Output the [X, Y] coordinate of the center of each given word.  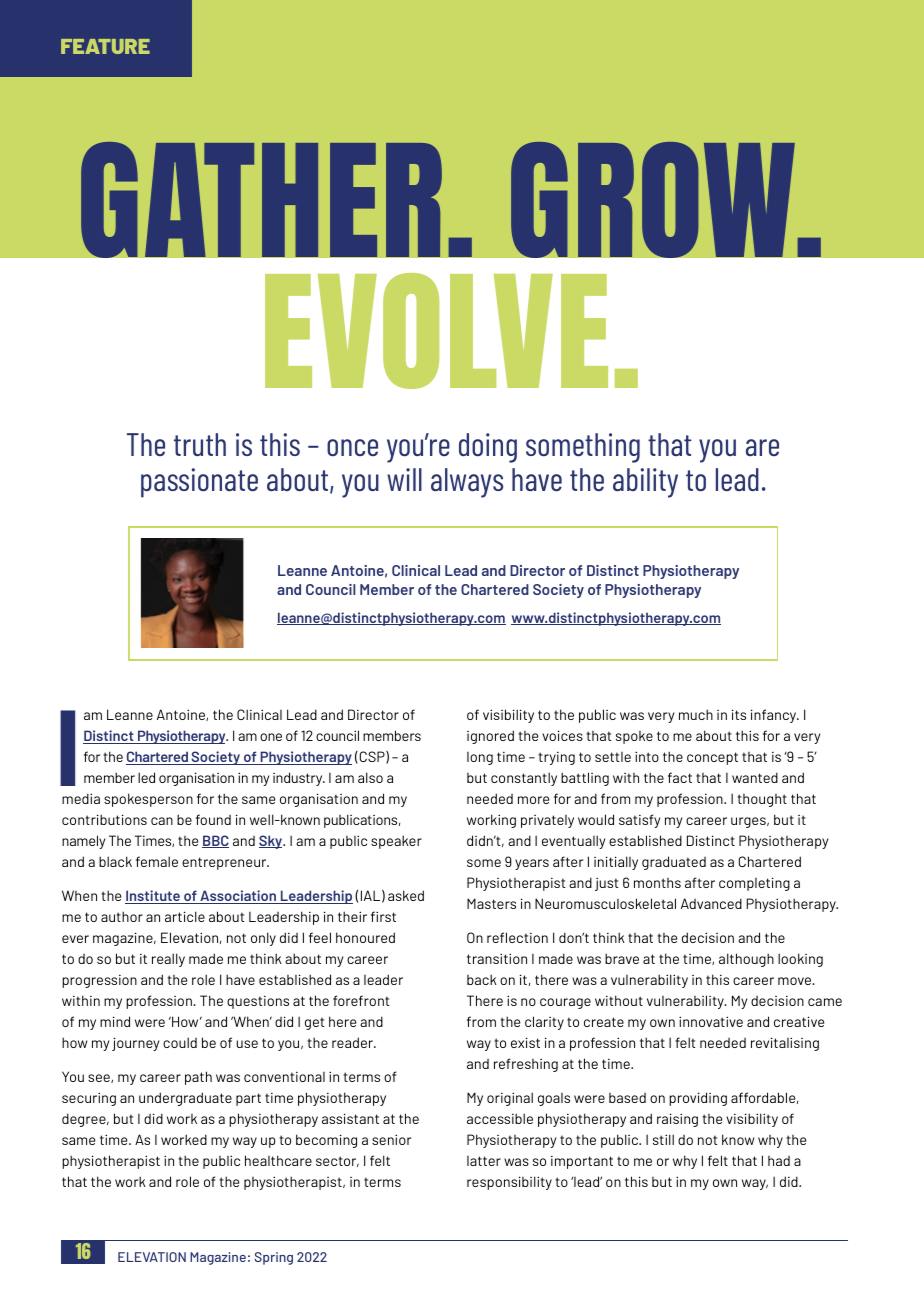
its [739, 714]
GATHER [261, 199]
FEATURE [105, 46]
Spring [273, 1258]
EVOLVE [436, 331]
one [271, 737]
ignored [490, 737]
